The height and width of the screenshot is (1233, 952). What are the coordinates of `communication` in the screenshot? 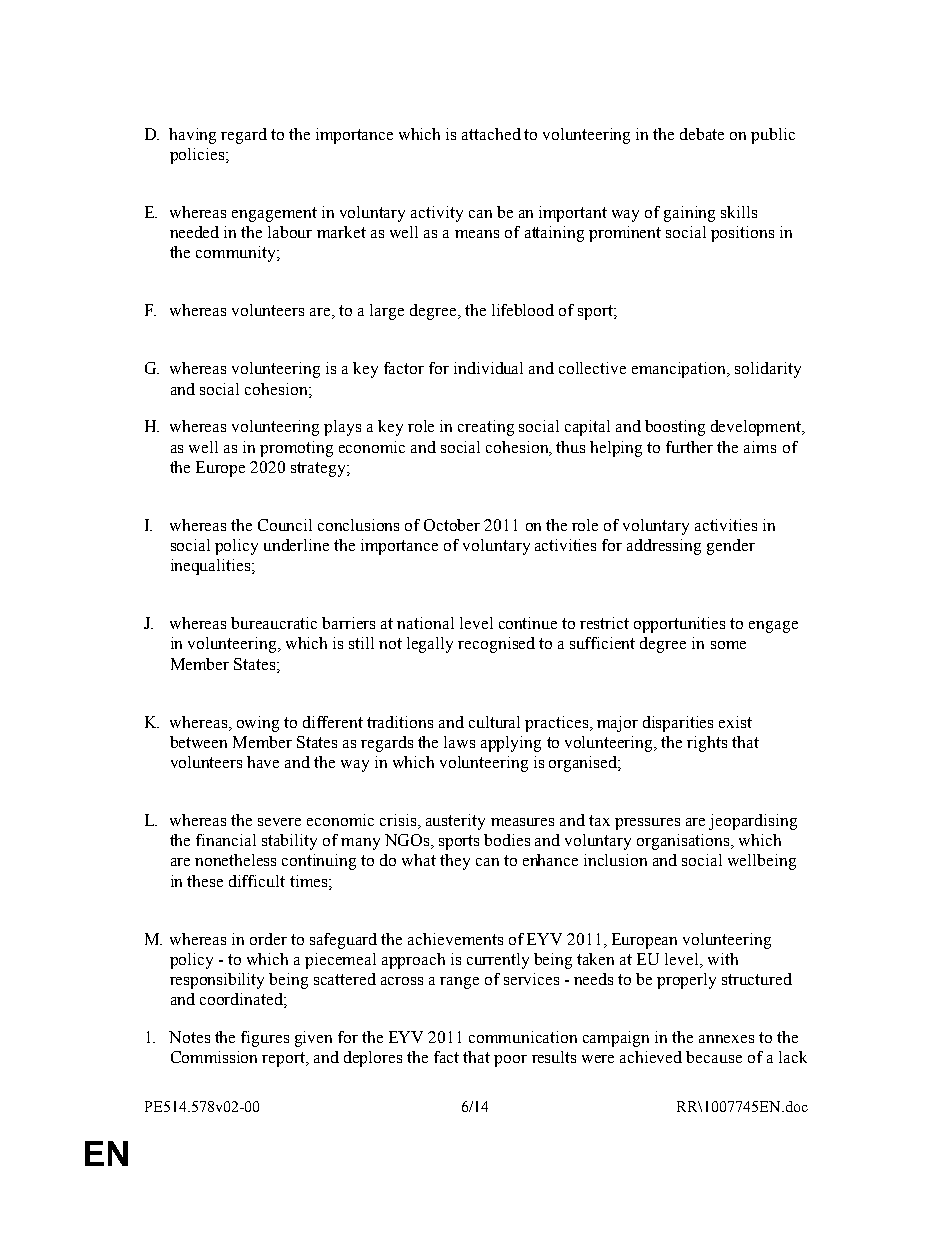 It's located at (523, 1037).
